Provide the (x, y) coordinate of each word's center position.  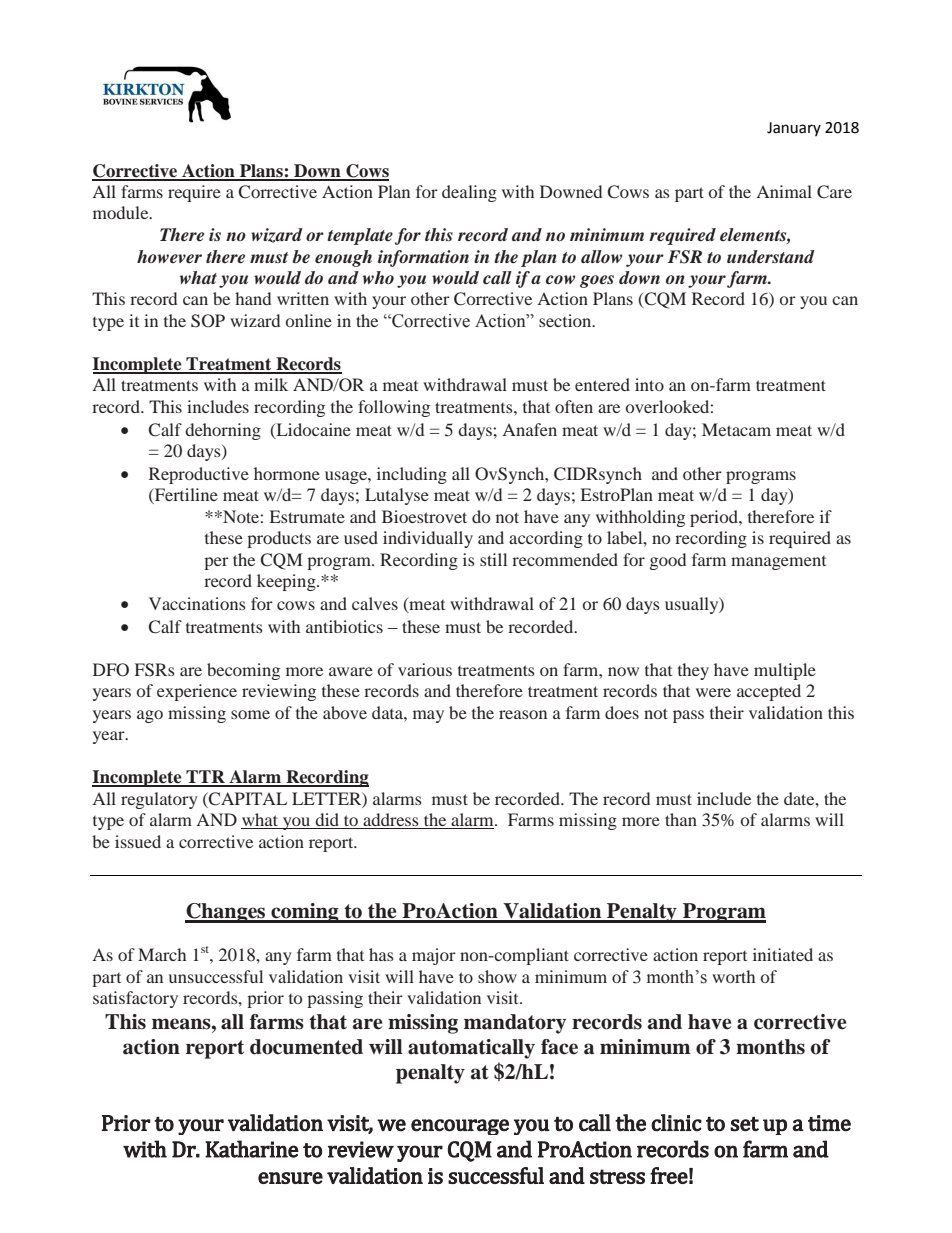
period (715, 518)
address (391, 821)
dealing (469, 193)
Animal (784, 191)
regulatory (159, 800)
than (681, 819)
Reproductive (199, 475)
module (122, 212)
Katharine (252, 1149)
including (412, 475)
